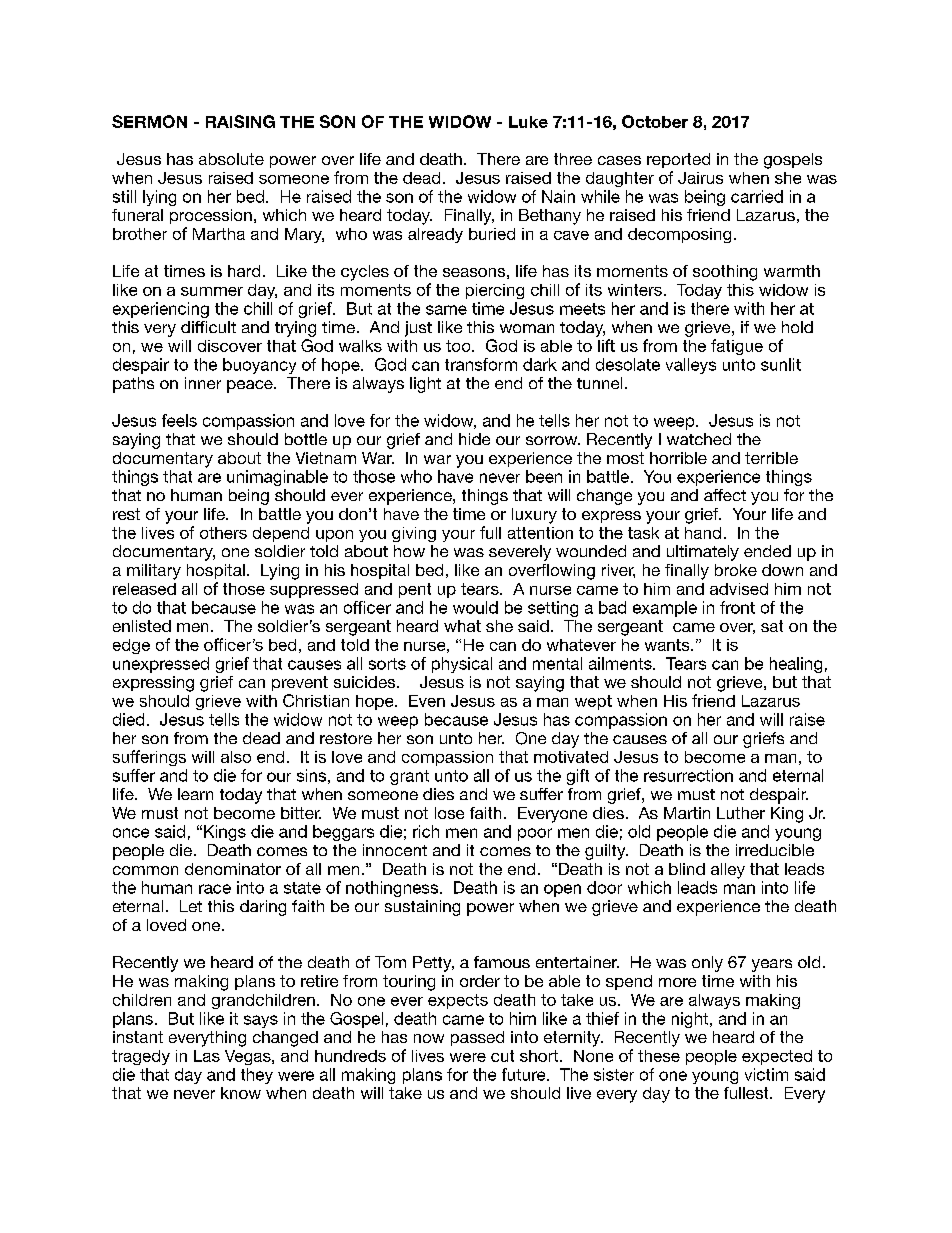  What do you see at coordinates (207, 1056) in the screenshot?
I see `Las` at bounding box center [207, 1056].
